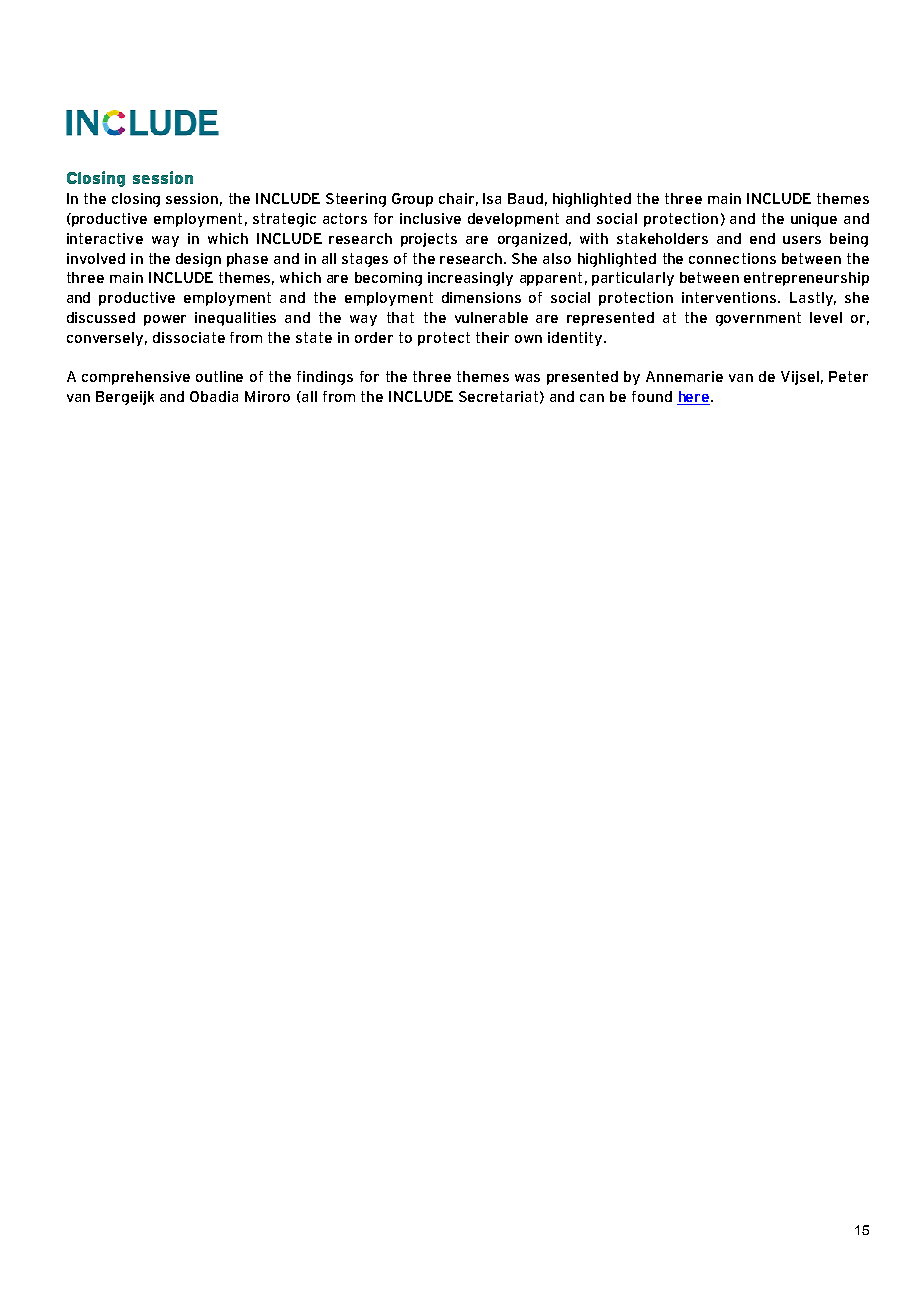  Describe the element at coordinates (814, 220) in the screenshot. I see `unique` at that location.
